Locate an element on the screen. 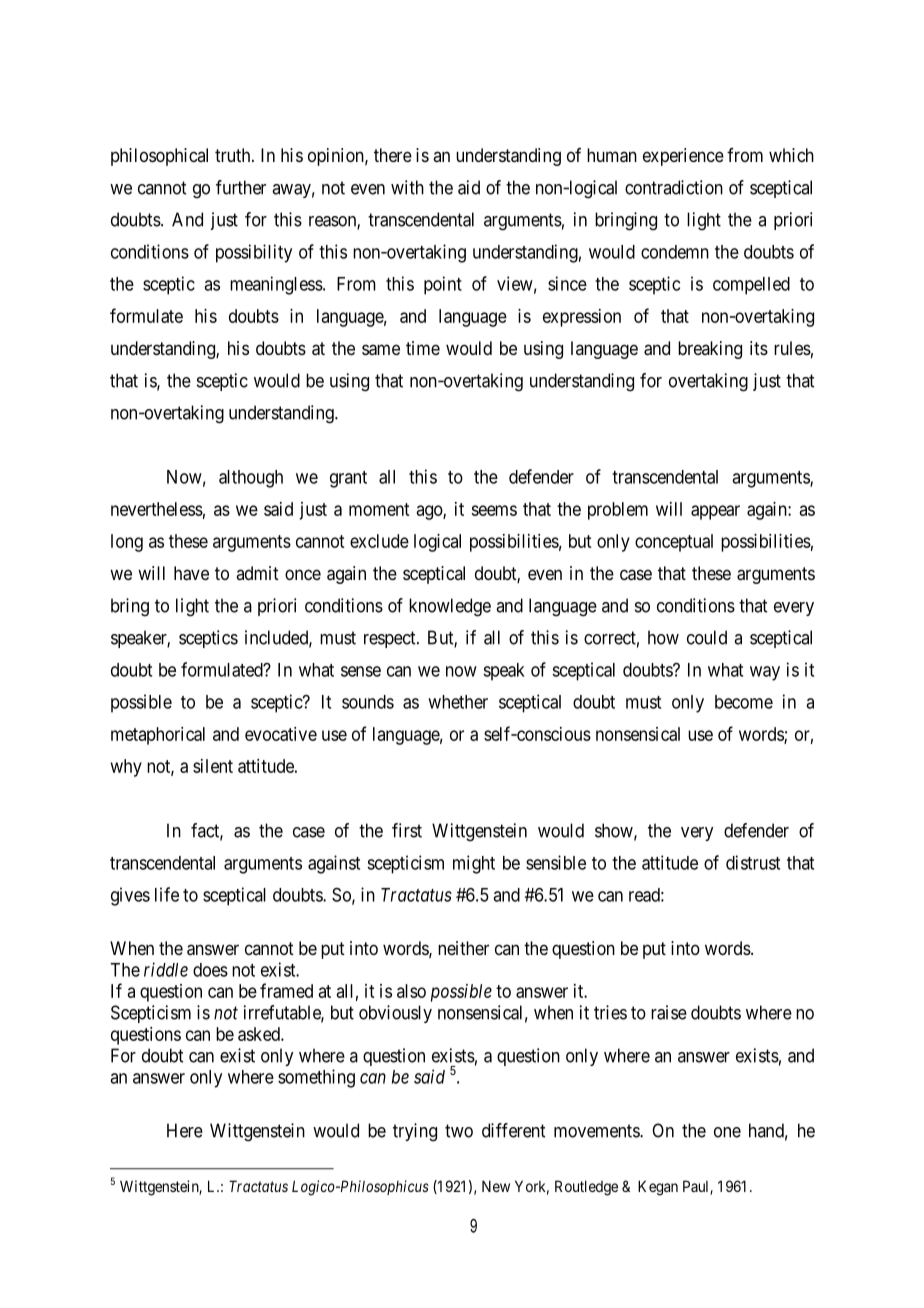  two is located at coordinates (459, 1131).
